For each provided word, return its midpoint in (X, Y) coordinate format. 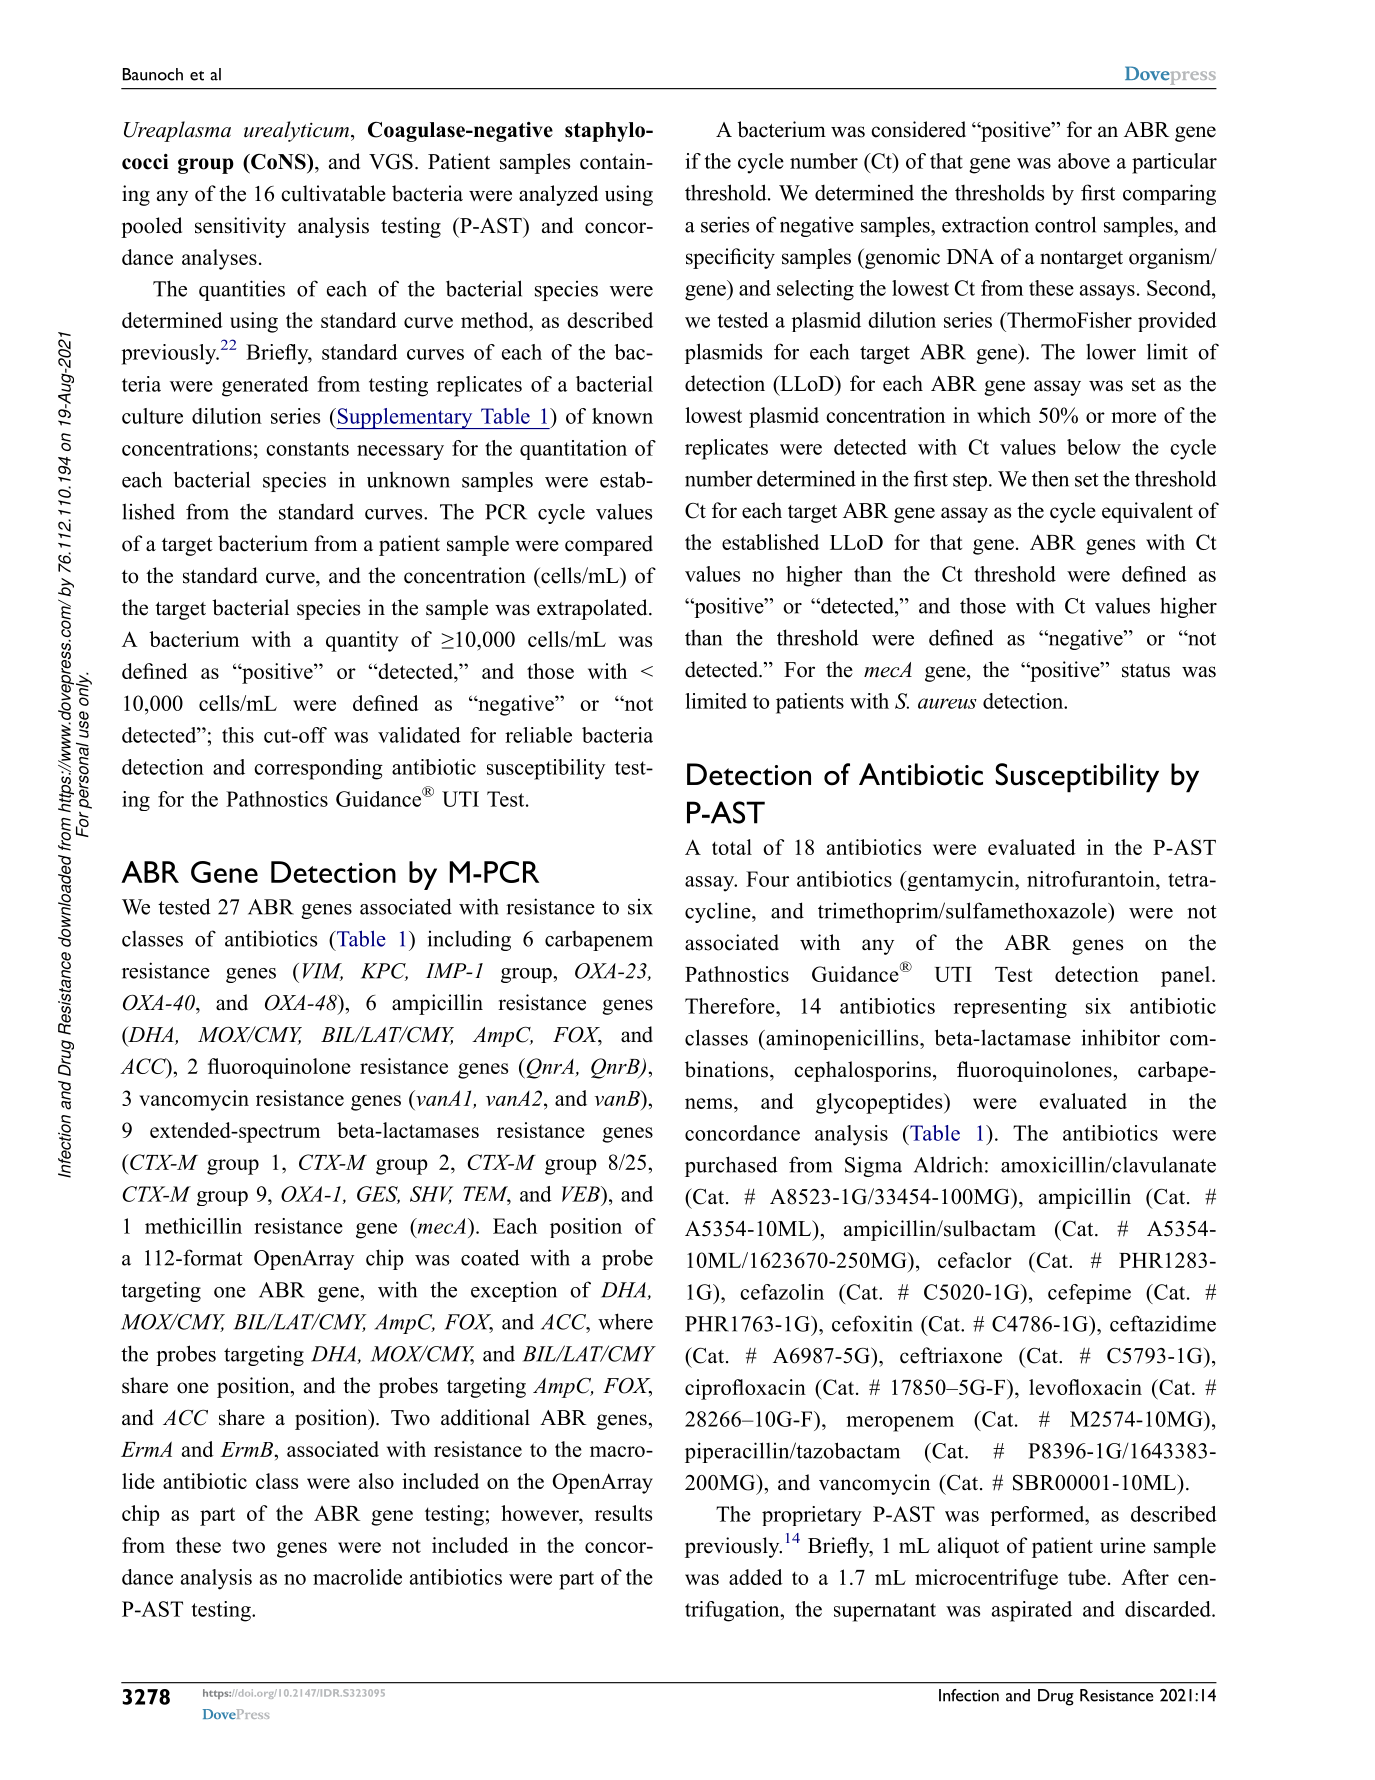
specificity (730, 258)
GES (378, 1195)
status (1146, 671)
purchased (731, 1166)
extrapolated (593, 609)
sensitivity (240, 227)
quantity (362, 641)
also (376, 1481)
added (756, 1577)
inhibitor (1120, 1037)
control (1065, 224)
